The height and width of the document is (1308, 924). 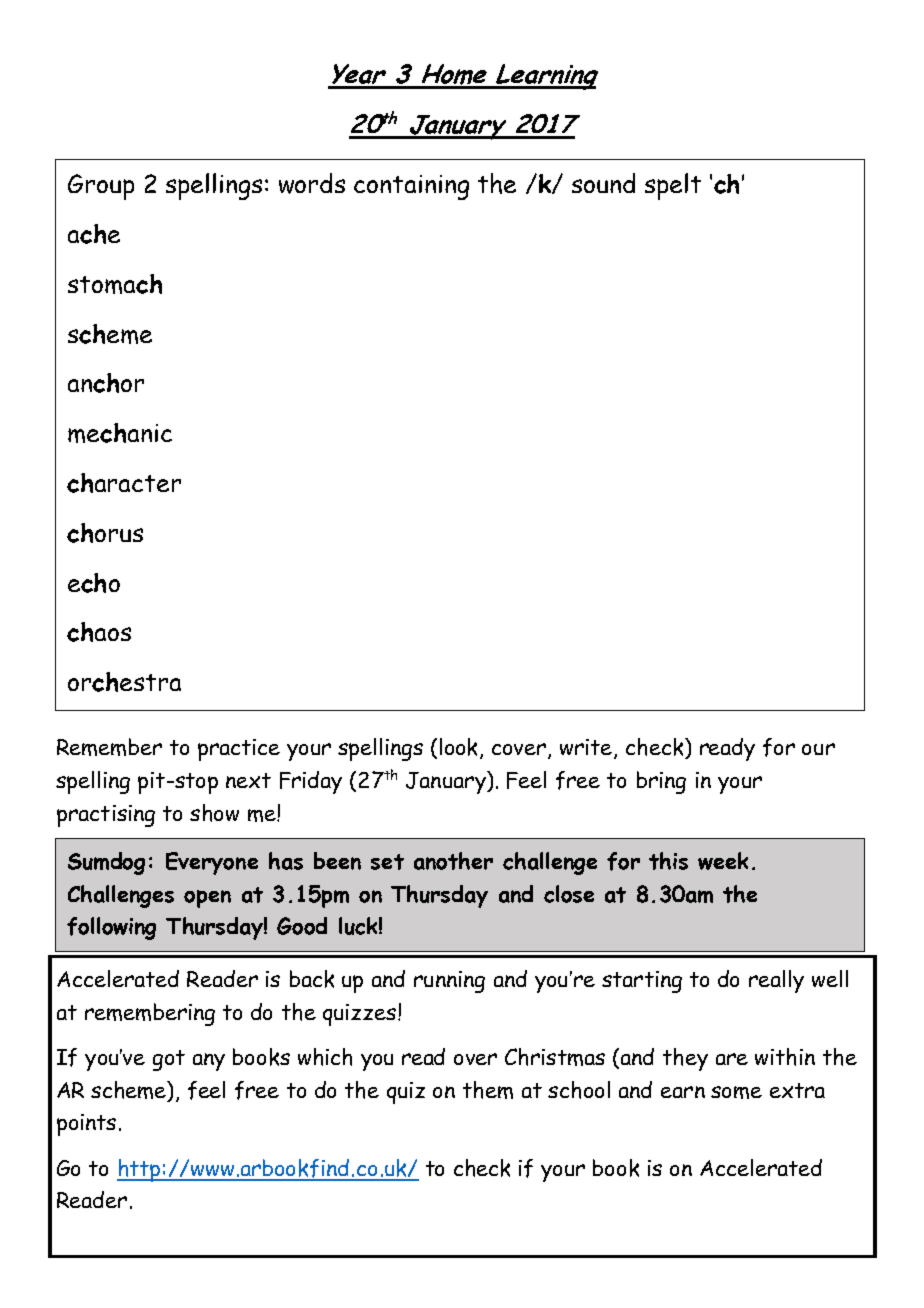 What do you see at coordinates (99, 632) in the document?
I see `chaos` at bounding box center [99, 632].
